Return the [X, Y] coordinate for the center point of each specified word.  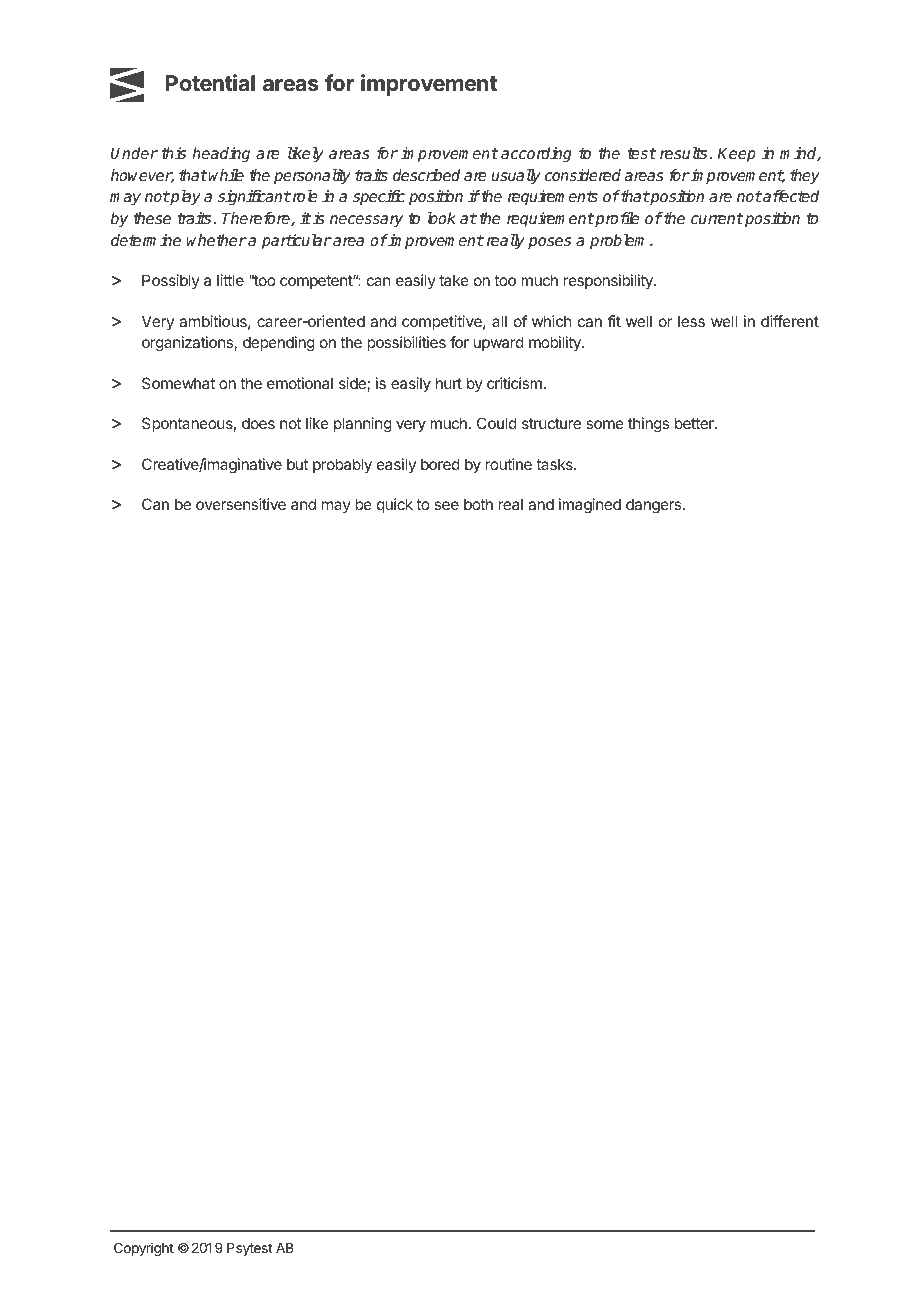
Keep [736, 155]
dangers [655, 506]
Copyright [144, 1249]
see [446, 505]
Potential [210, 83]
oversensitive [241, 504]
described [426, 175]
